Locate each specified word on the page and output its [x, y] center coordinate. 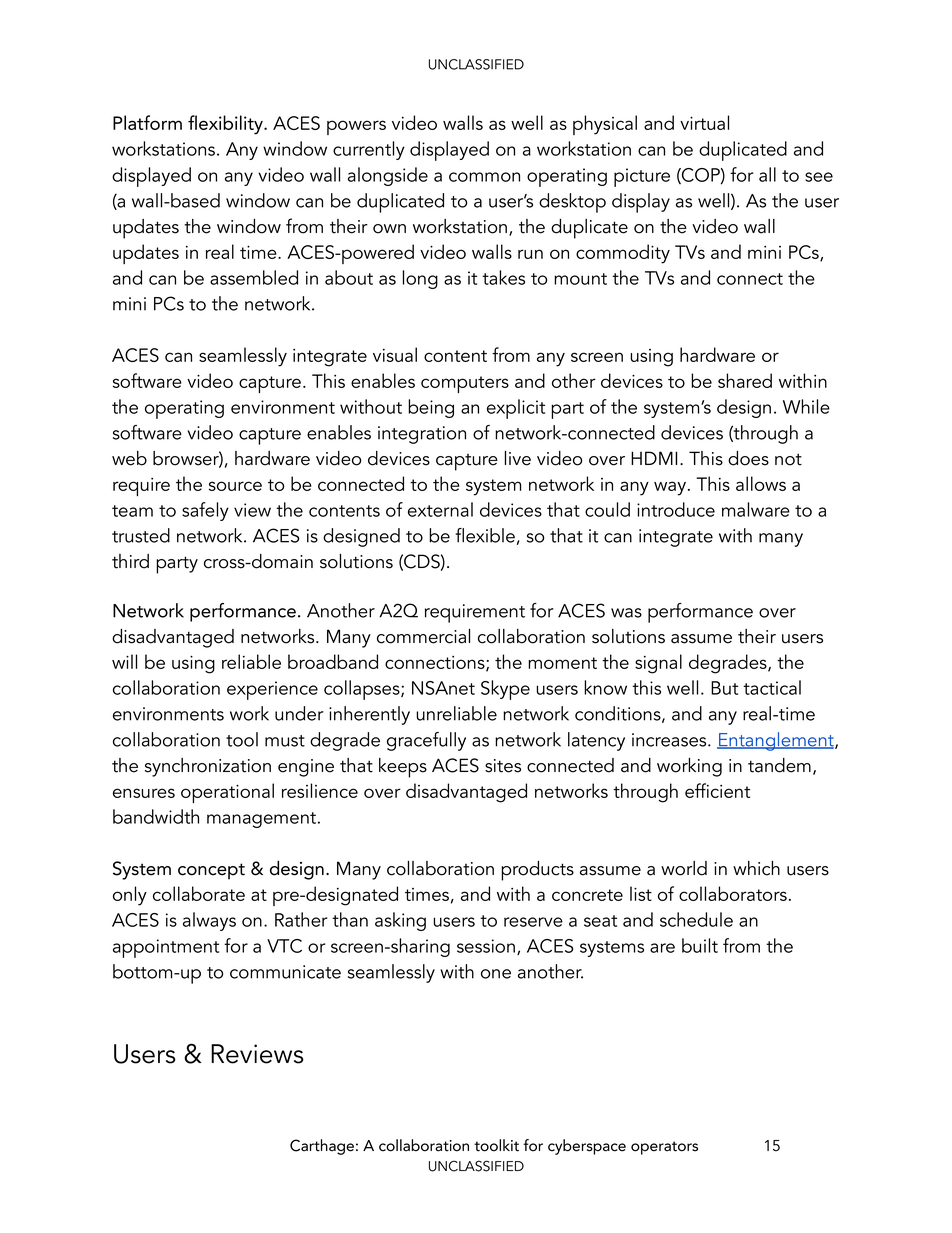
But [724, 688]
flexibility [226, 125]
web [129, 458]
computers [465, 384]
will [124, 661]
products [537, 871]
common [484, 177]
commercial [423, 636]
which [756, 868]
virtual [704, 122]
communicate [285, 972]
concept [211, 871]
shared [745, 380]
